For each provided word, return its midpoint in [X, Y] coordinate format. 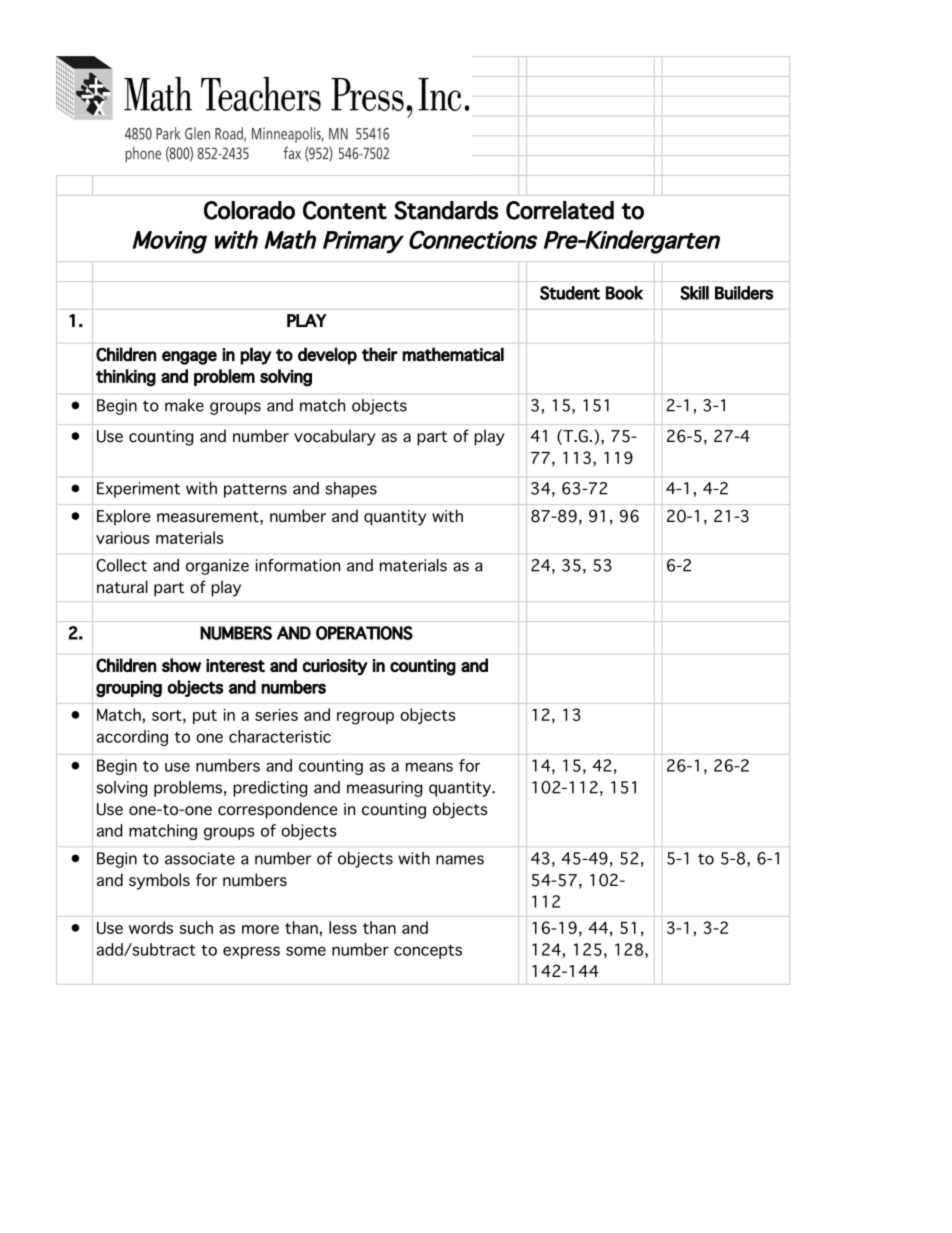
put [205, 717]
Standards [446, 210]
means [429, 767]
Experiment [138, 490]
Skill [694, 293]
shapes [351, 490]
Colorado [249, 210]
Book [624, 293]
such [196, 927]
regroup [365, 718]
